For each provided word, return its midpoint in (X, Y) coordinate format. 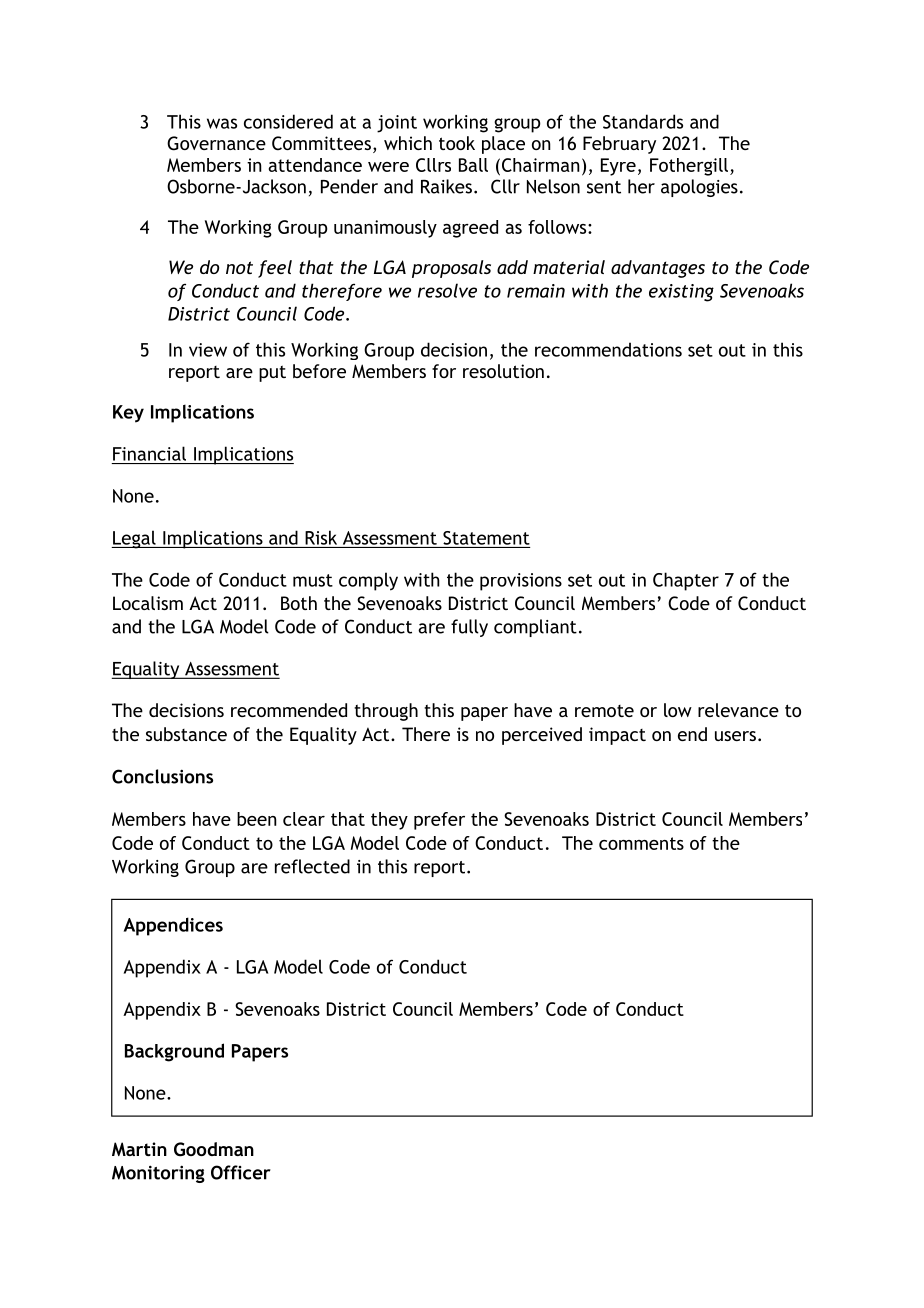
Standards (643, 121)
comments (641, 843)
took (457, 143)
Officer (241, 1172)
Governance (216, 143)
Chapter (686, 581)
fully (469, 628)
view (208, 350)
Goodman (214, 1149)
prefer (439, 821)
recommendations (608, 349)
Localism (148, 603)
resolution (503, 371)
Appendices (173, 926)
